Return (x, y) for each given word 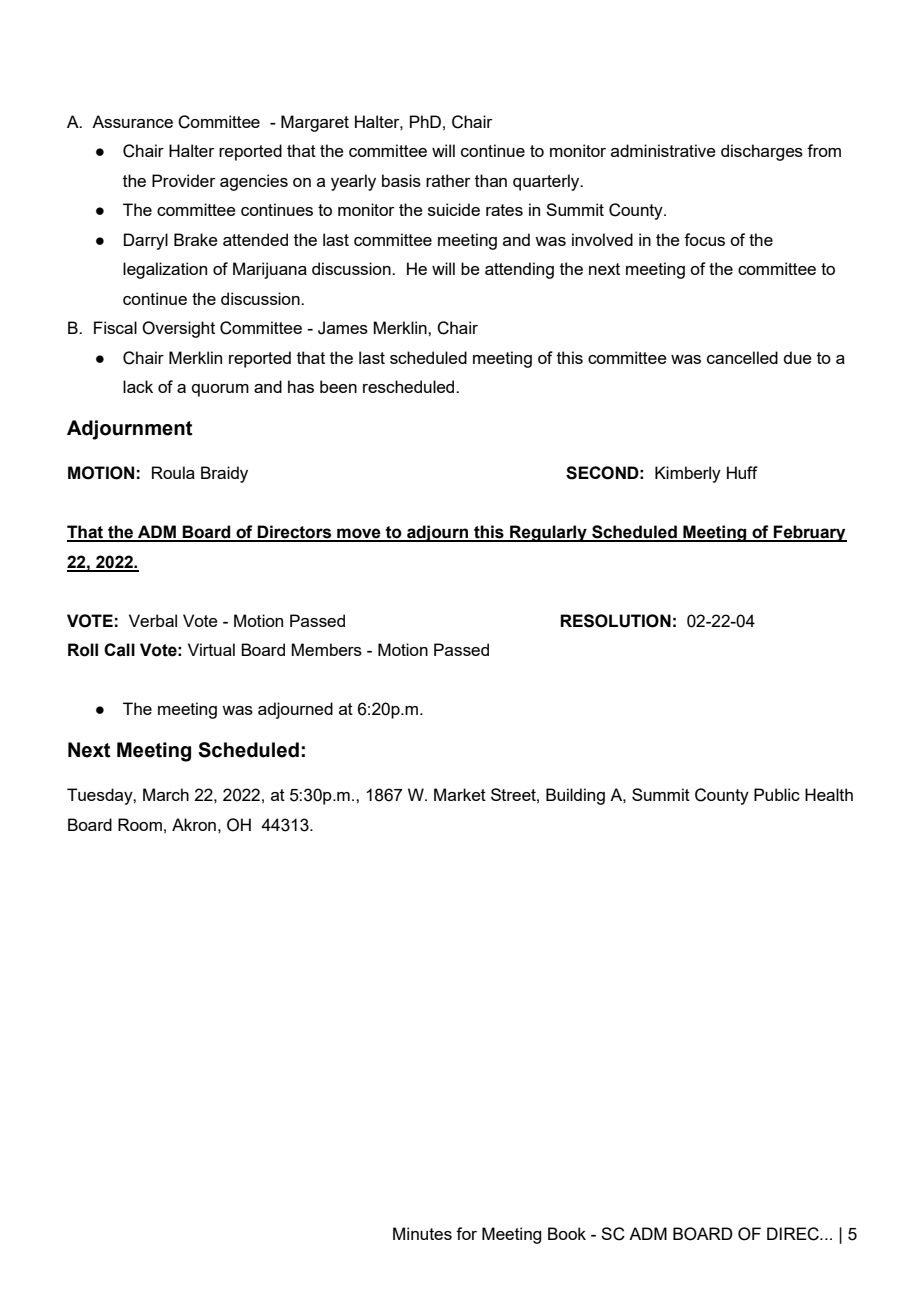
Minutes (422, 1233)
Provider (184, 180)
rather (448, 180)
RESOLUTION (615, 621)
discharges (762, 152)
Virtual (211, 649)
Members (326, 649)
